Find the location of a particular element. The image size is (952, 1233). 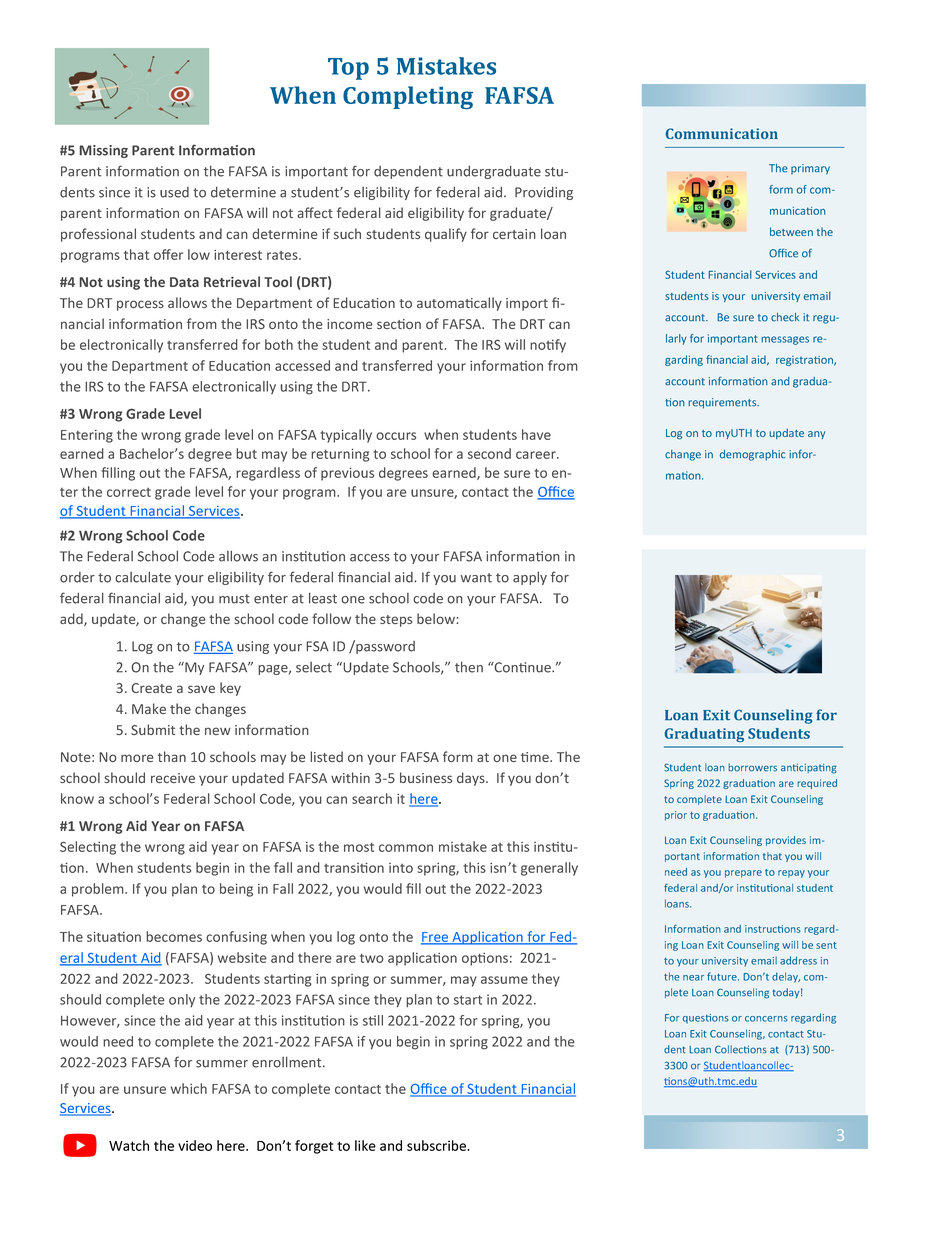

which is located at coordinates (189, 1088).
